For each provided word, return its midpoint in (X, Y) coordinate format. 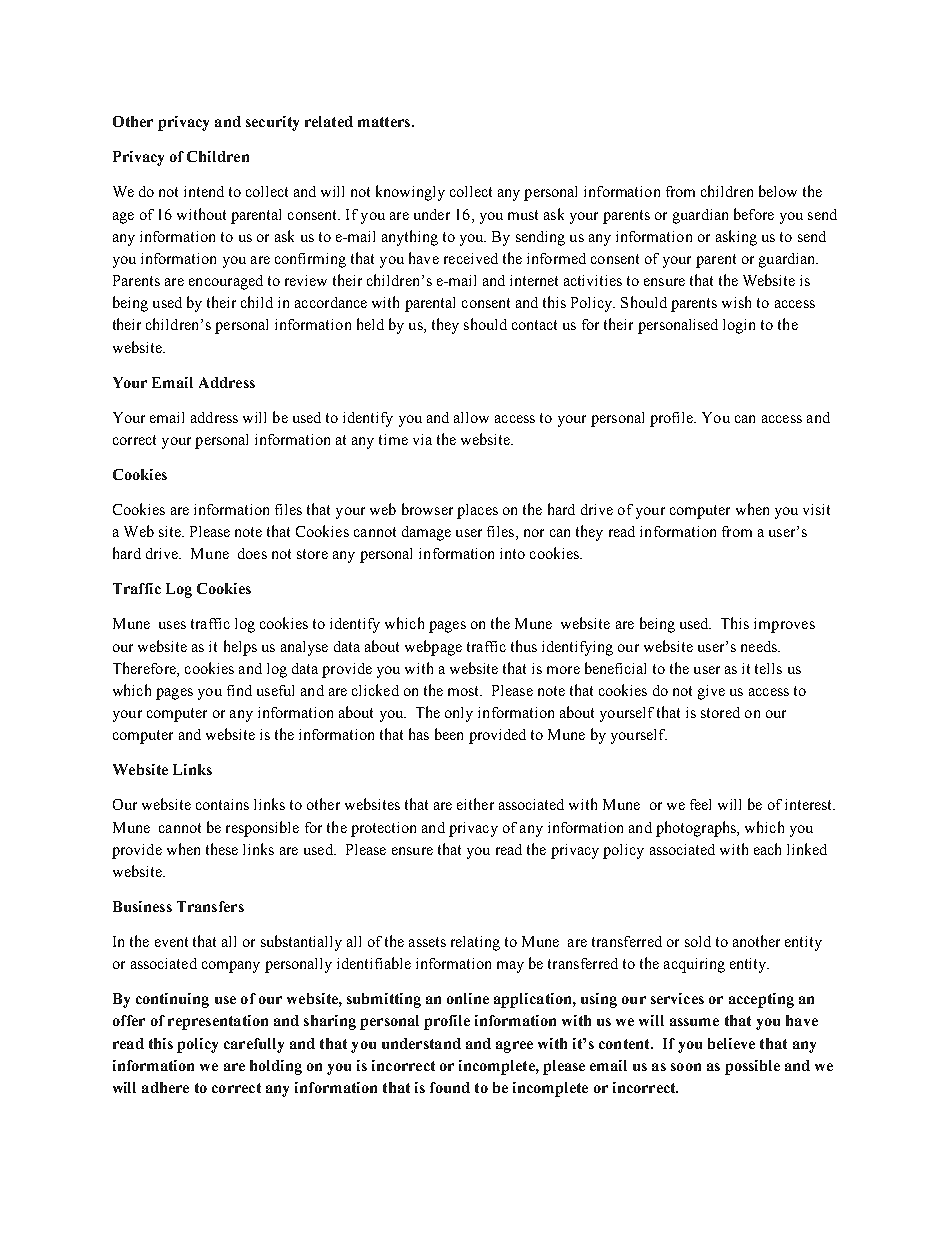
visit (816, 509)
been (449, 734)
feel (700, 804)
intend (204, 191)
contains (222, 804)
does (252, 553)
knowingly (410, 193)
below (778, 191)
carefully (254, 1045)
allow (471, 417)
